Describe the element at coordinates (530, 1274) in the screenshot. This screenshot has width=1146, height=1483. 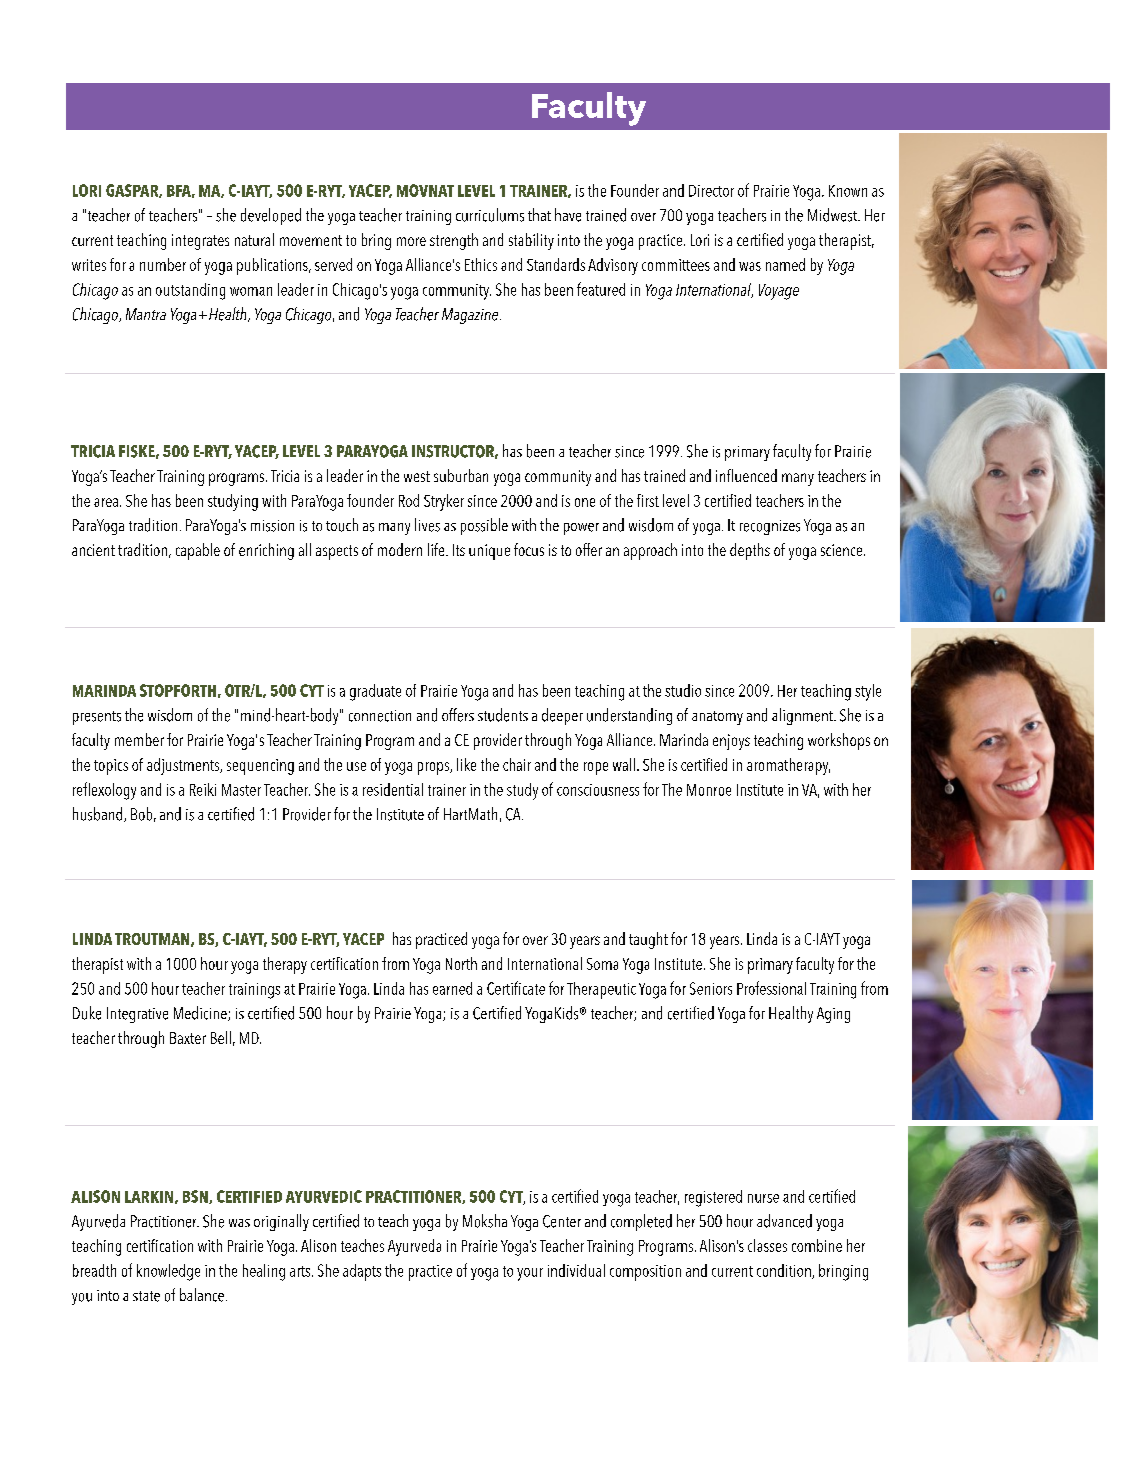
I see `your` at that location.
